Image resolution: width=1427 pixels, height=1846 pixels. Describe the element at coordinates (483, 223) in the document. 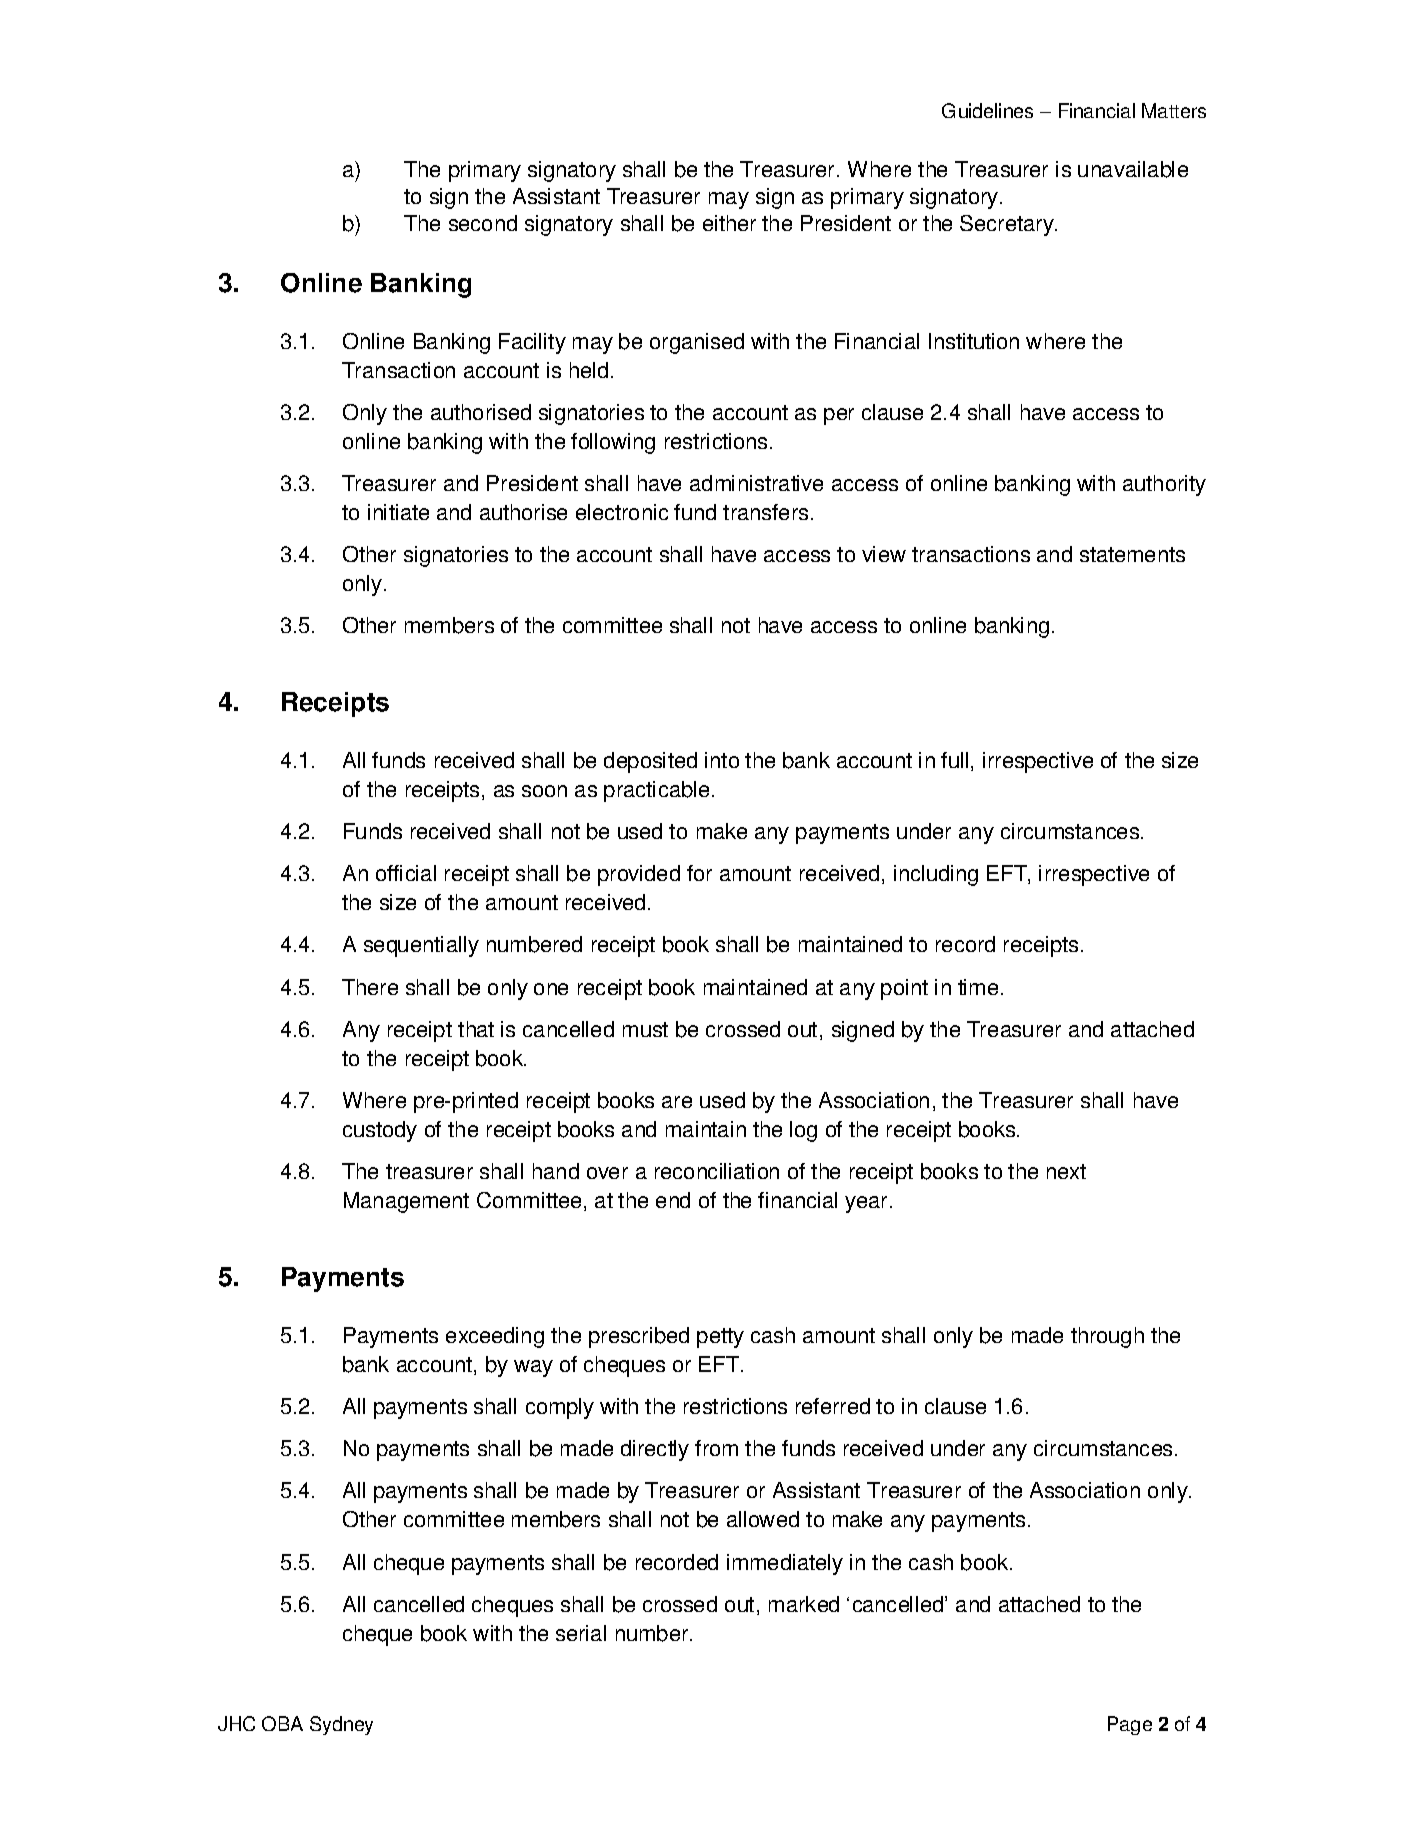

I see `second` at that location.
